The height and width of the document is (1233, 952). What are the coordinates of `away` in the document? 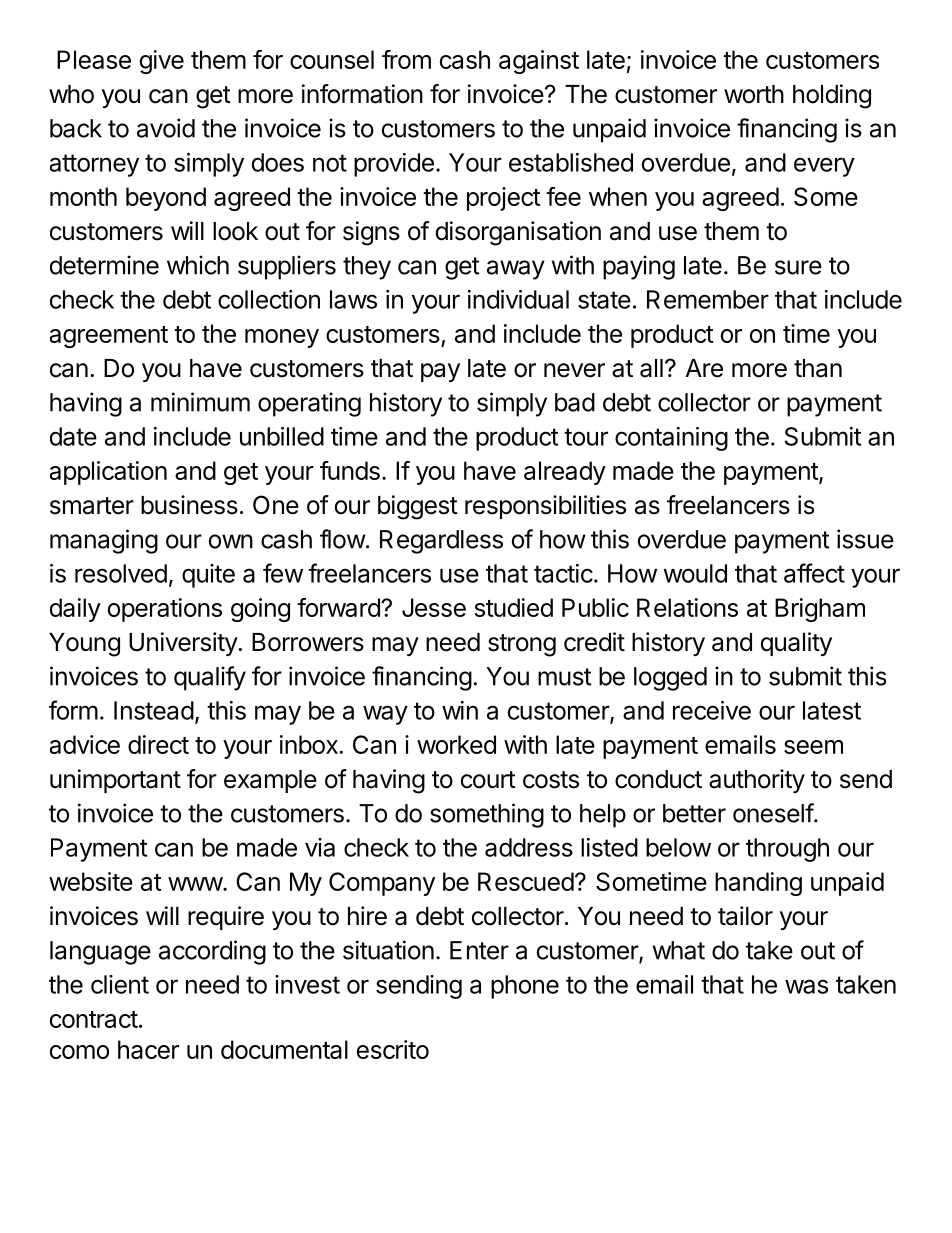 It's located at (516, 270).
